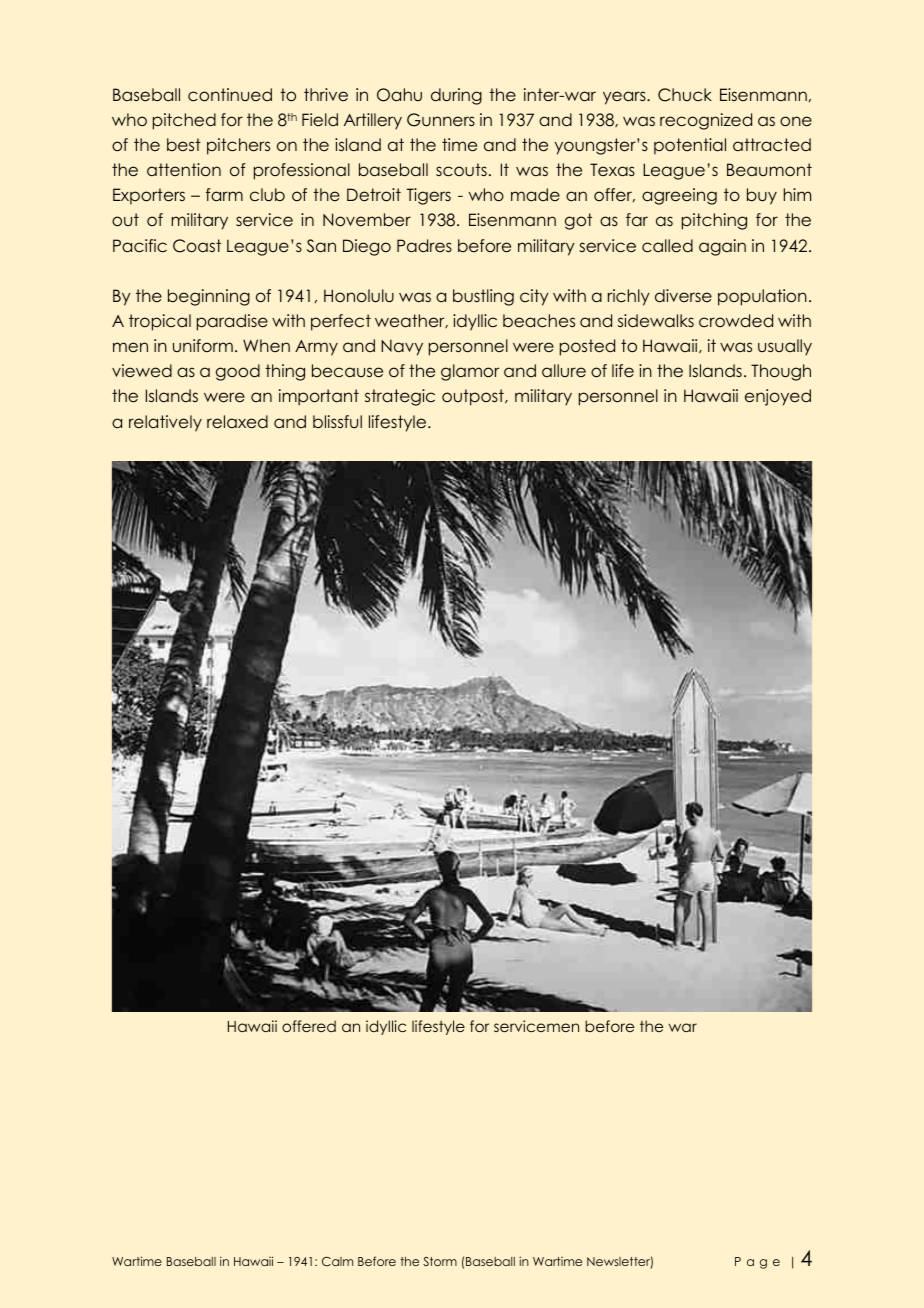 The image size is (924, 1308). I want to click on pitchers, so click(238, 146).
